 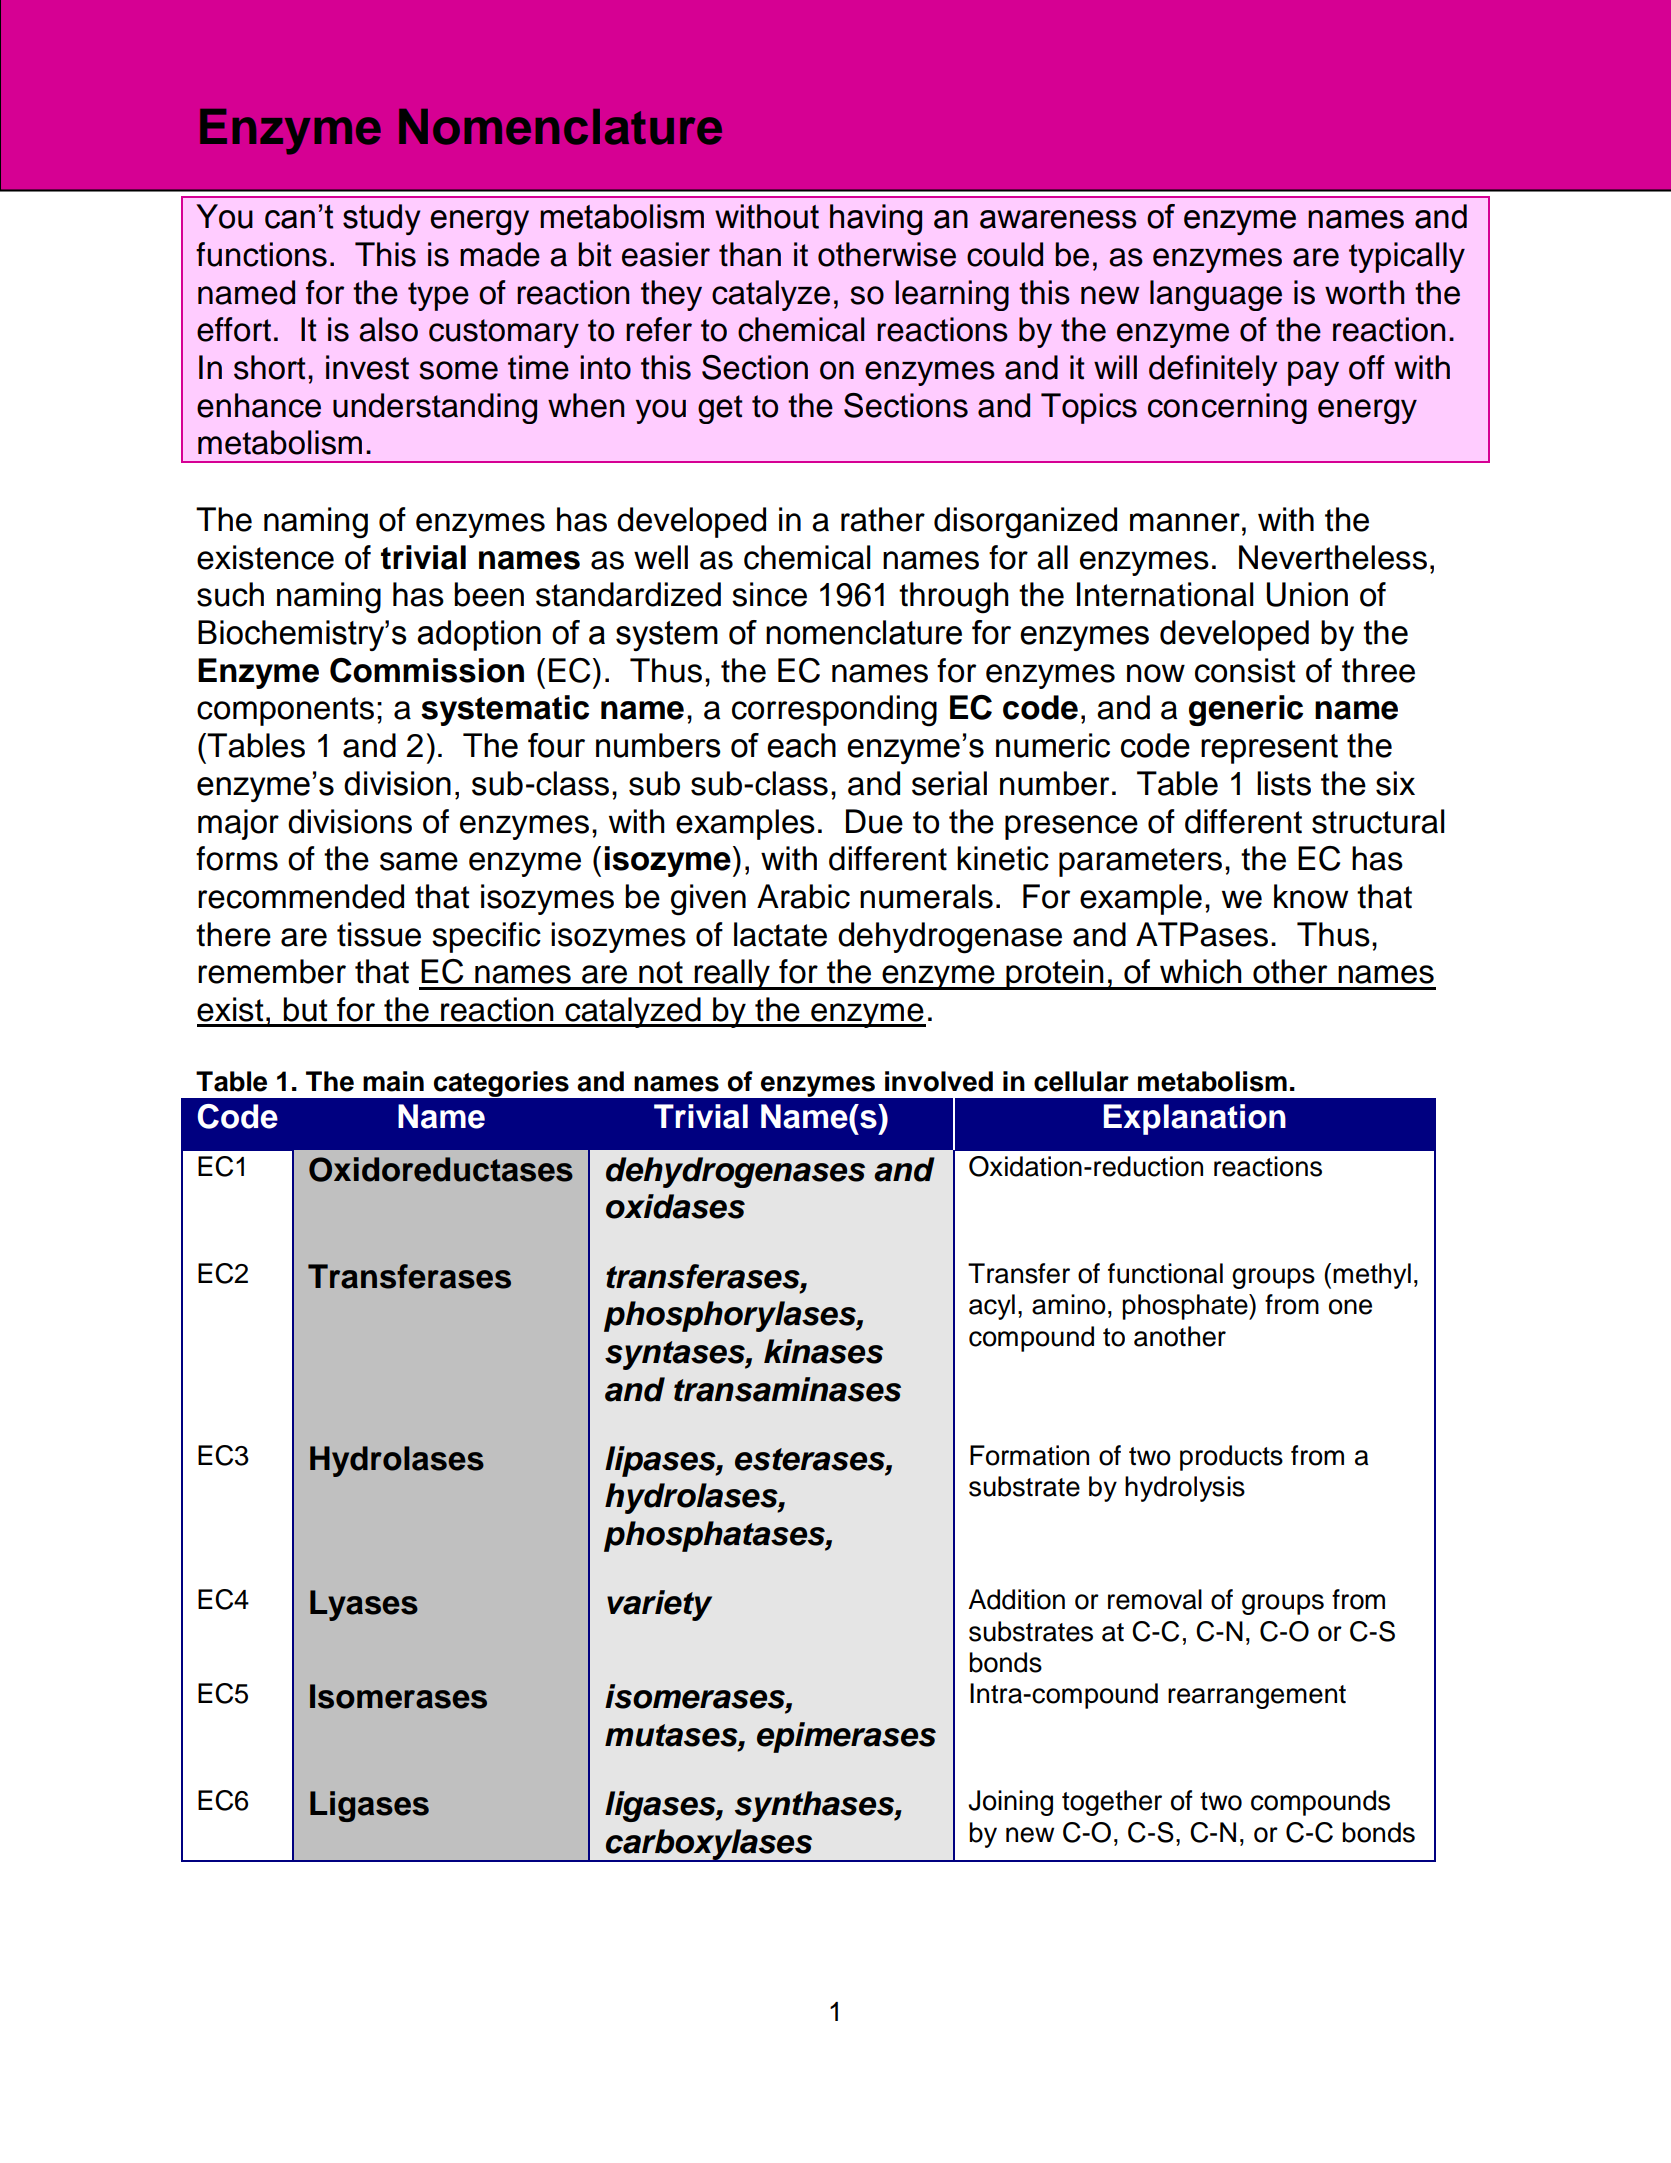 What do you see at coordinates (1010, 1803) in the screenshot?
I see `Joining` at bounding box center [1010, 1803].
